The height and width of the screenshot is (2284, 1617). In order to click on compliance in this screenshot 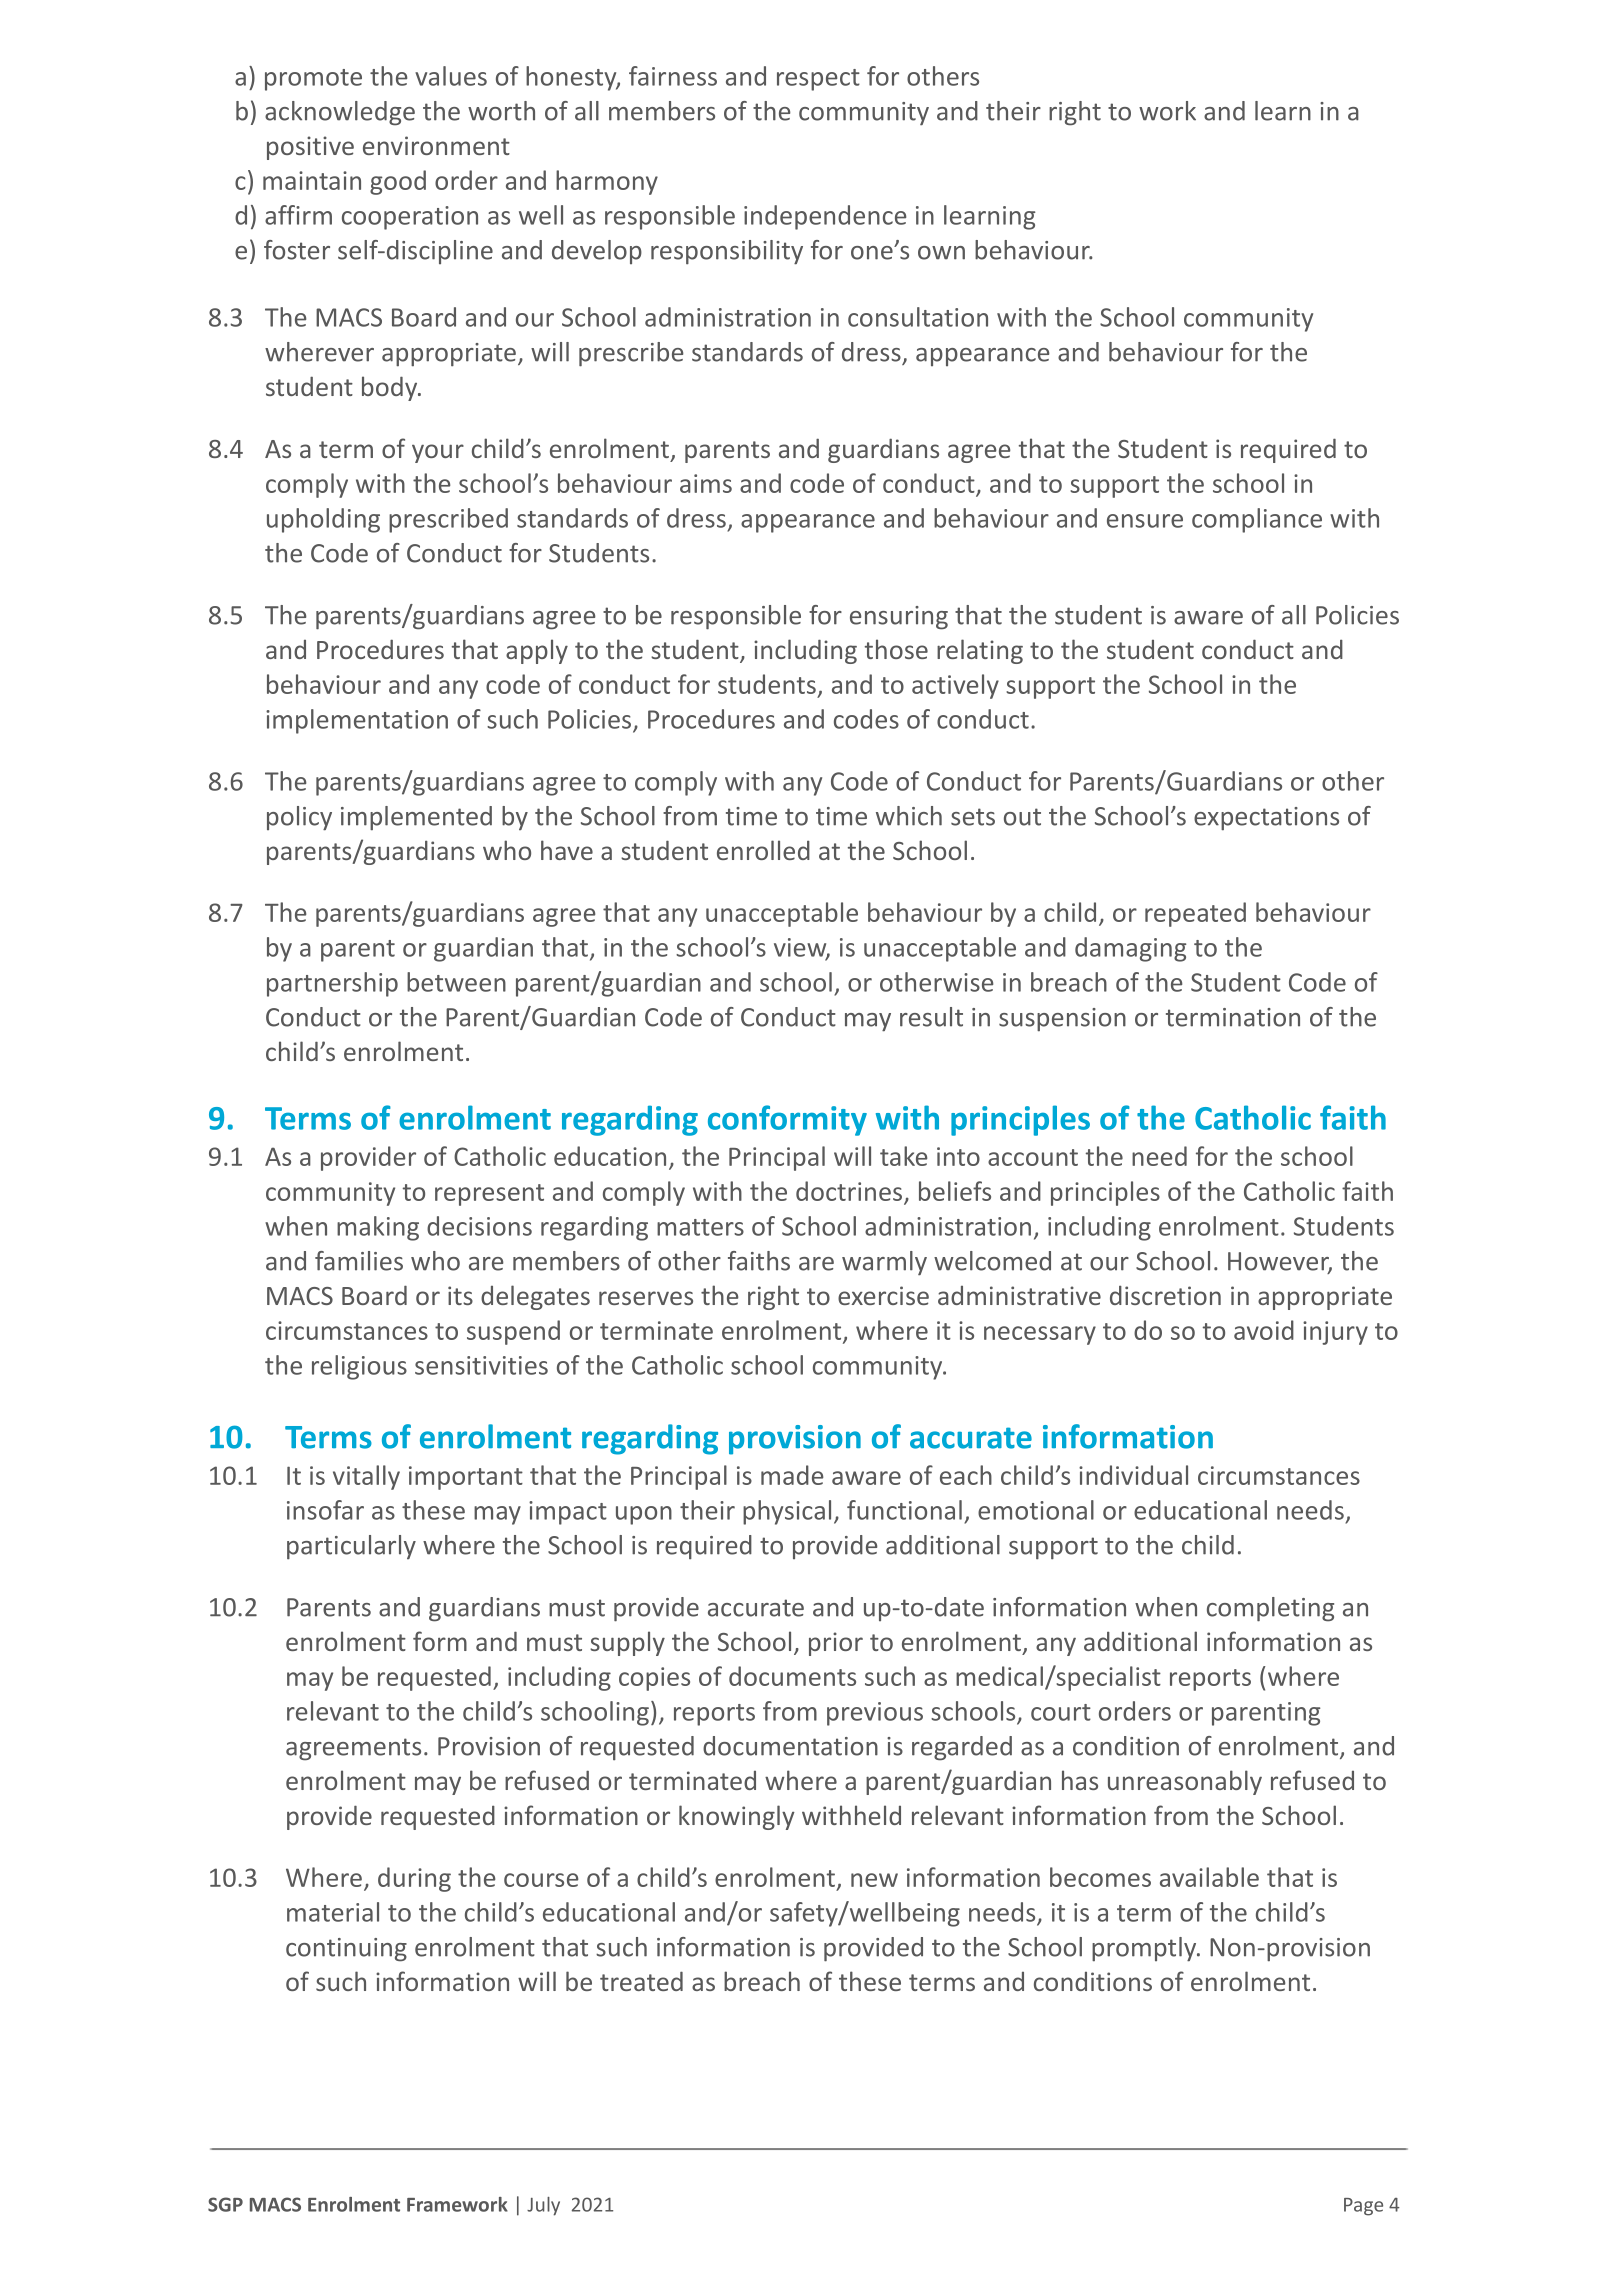, I will do `click(1257, 520)`.
